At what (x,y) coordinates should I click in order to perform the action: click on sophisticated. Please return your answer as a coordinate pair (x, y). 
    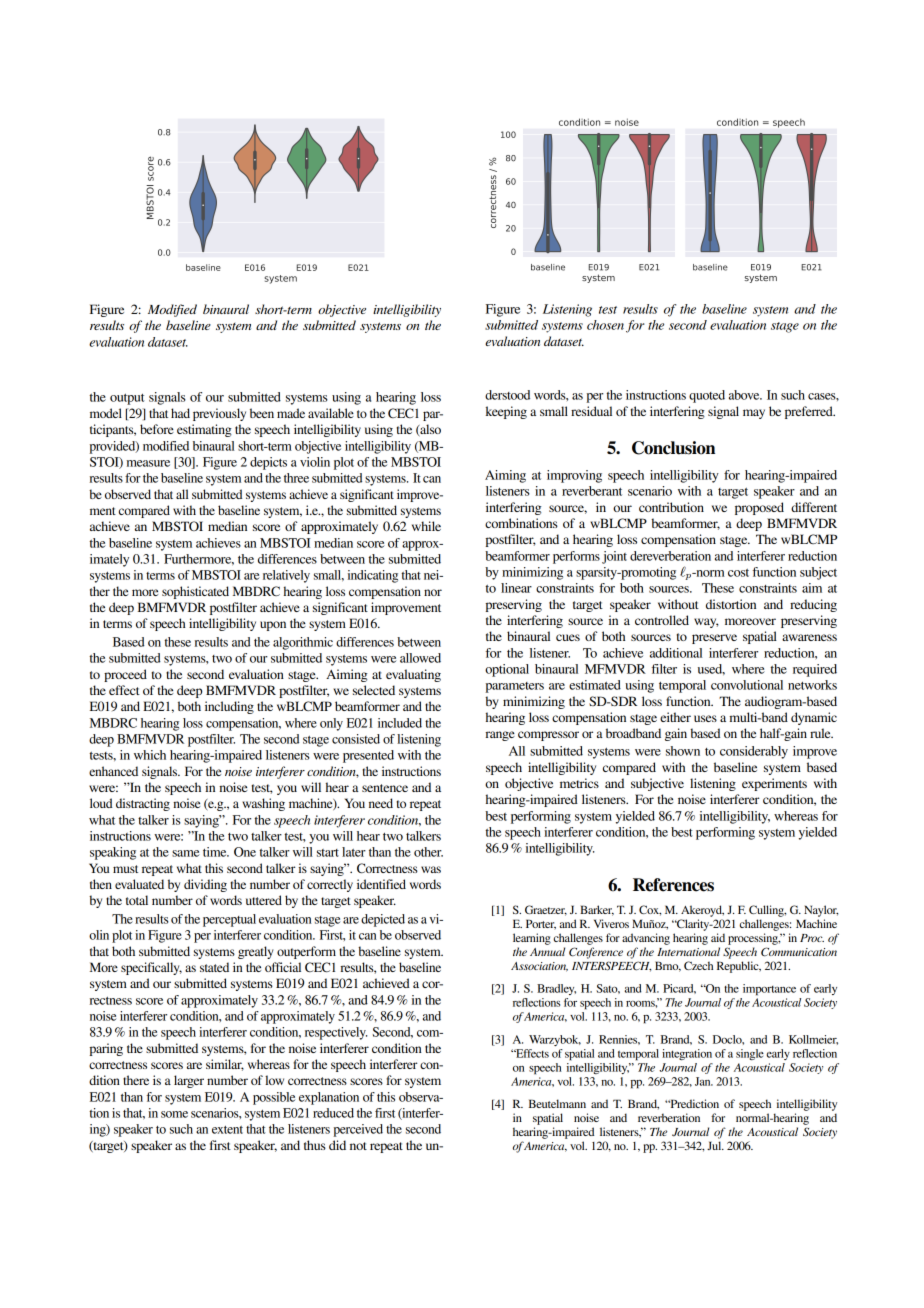
    Looking at the image, I should click on (195, 592).
